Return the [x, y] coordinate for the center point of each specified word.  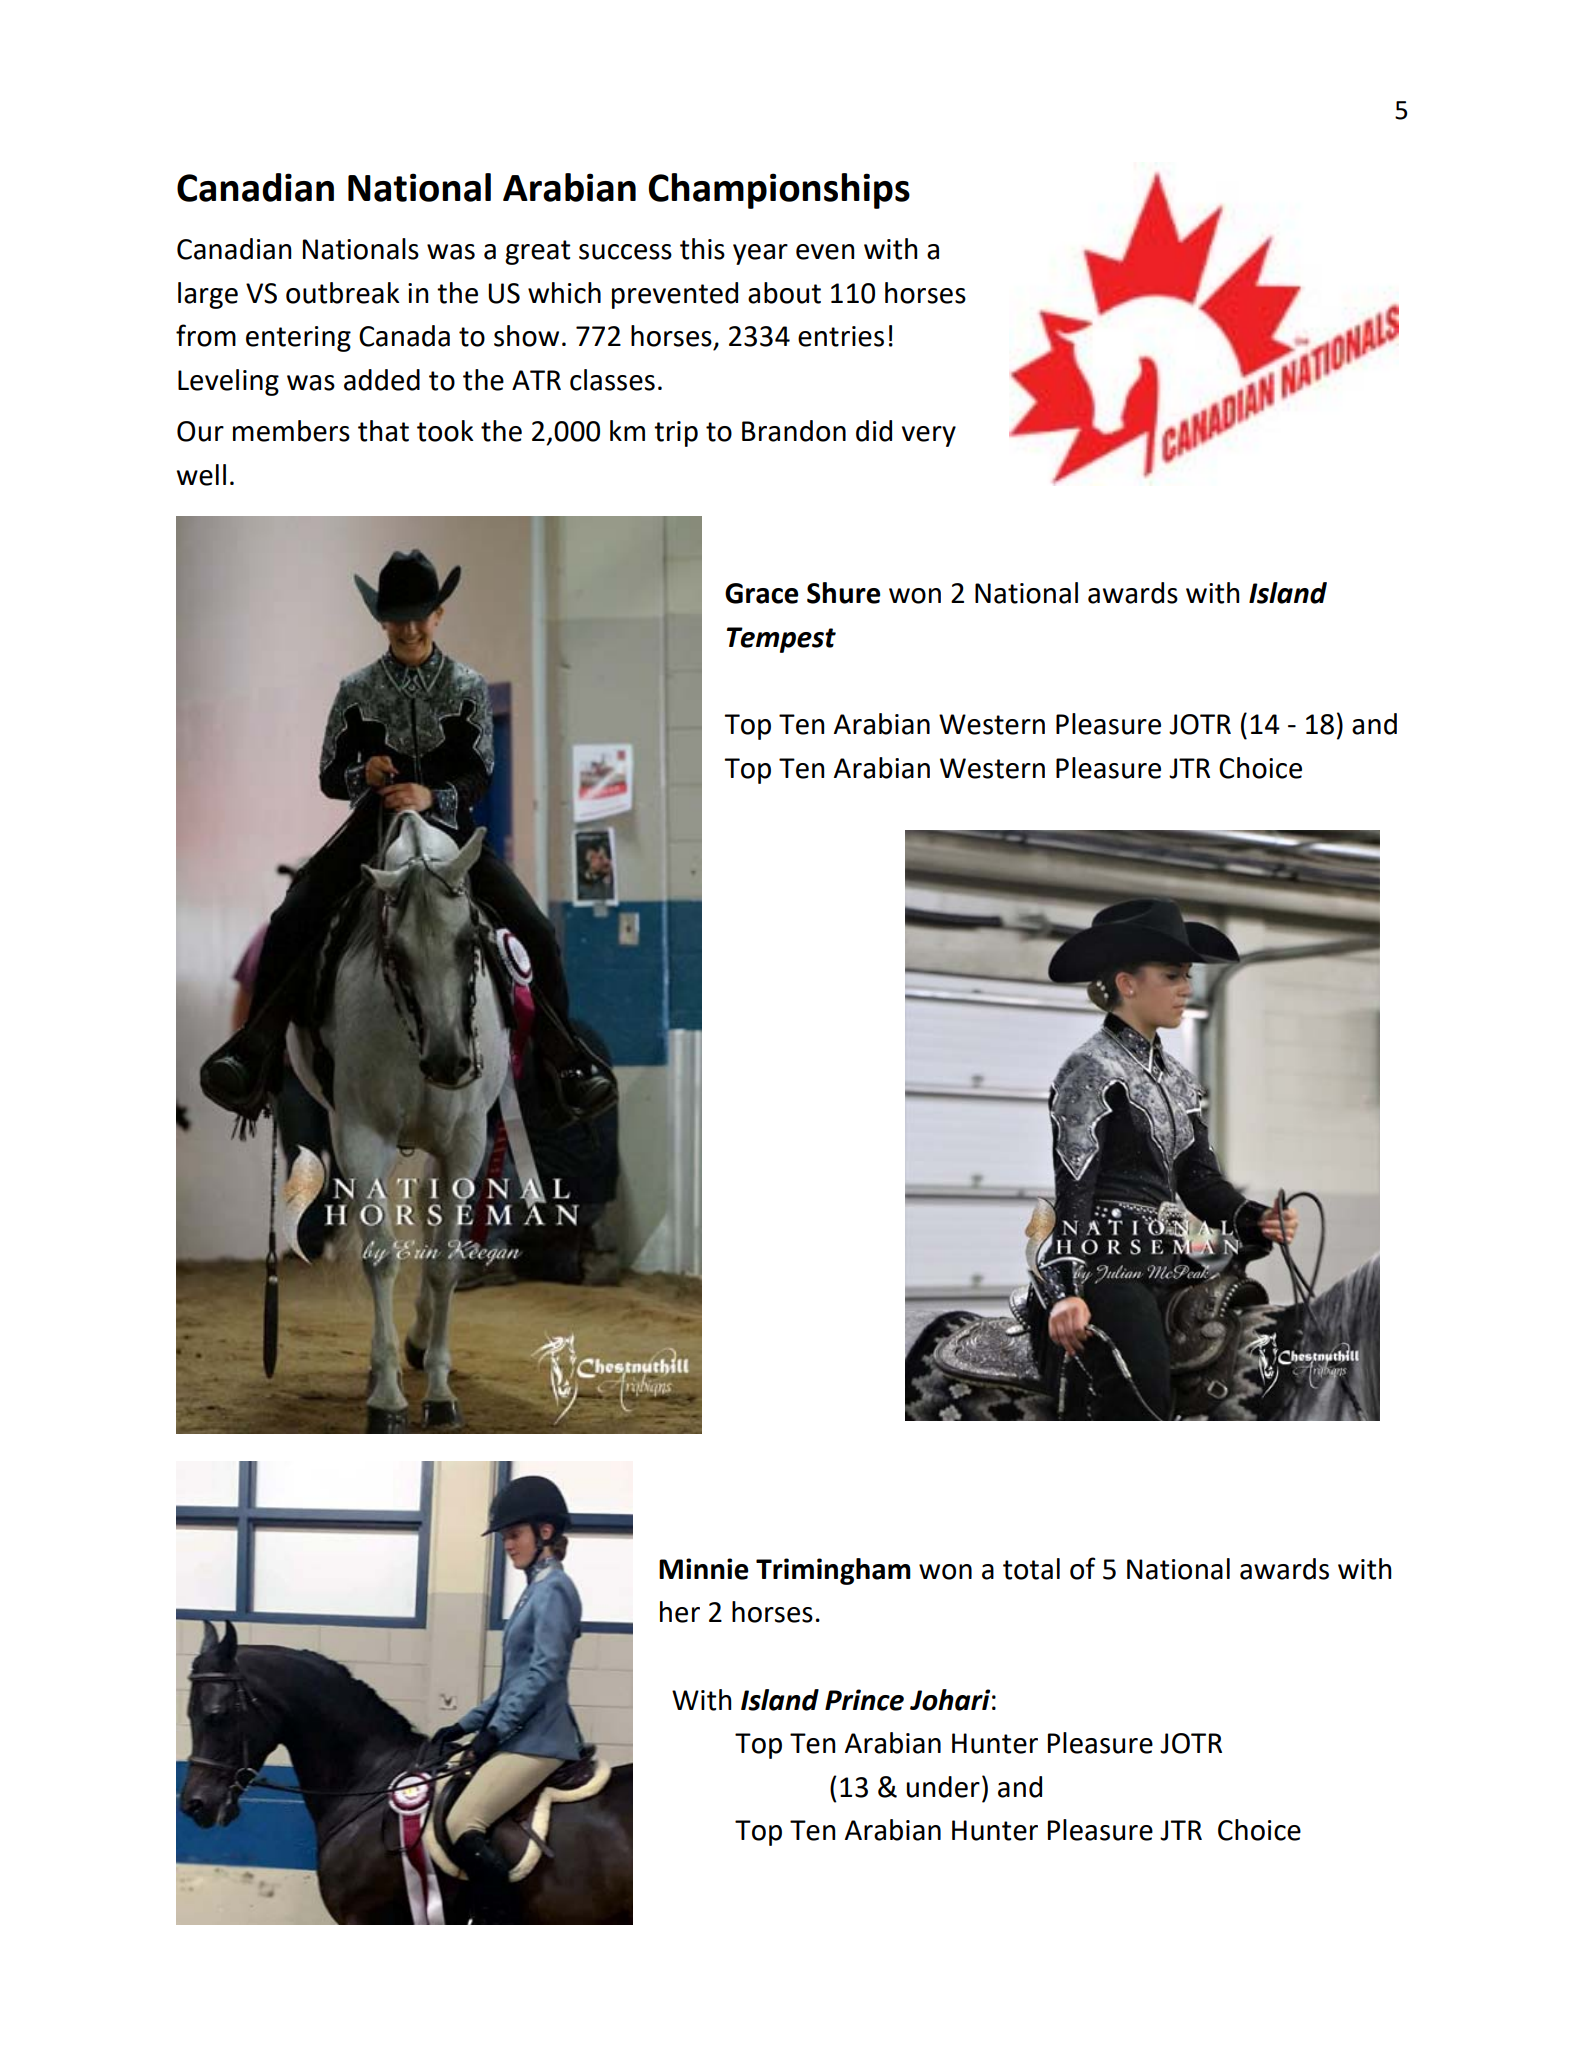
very [929, 436]
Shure [844, 593]
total [1031, 1569]
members [291, 431]
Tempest [781, 640]
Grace [762, 593]
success [625, 252]
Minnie [704, 1569]
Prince [864, 1700]
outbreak [343, 293]
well [201, 475]
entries [841, 336]
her [680, 1612]
